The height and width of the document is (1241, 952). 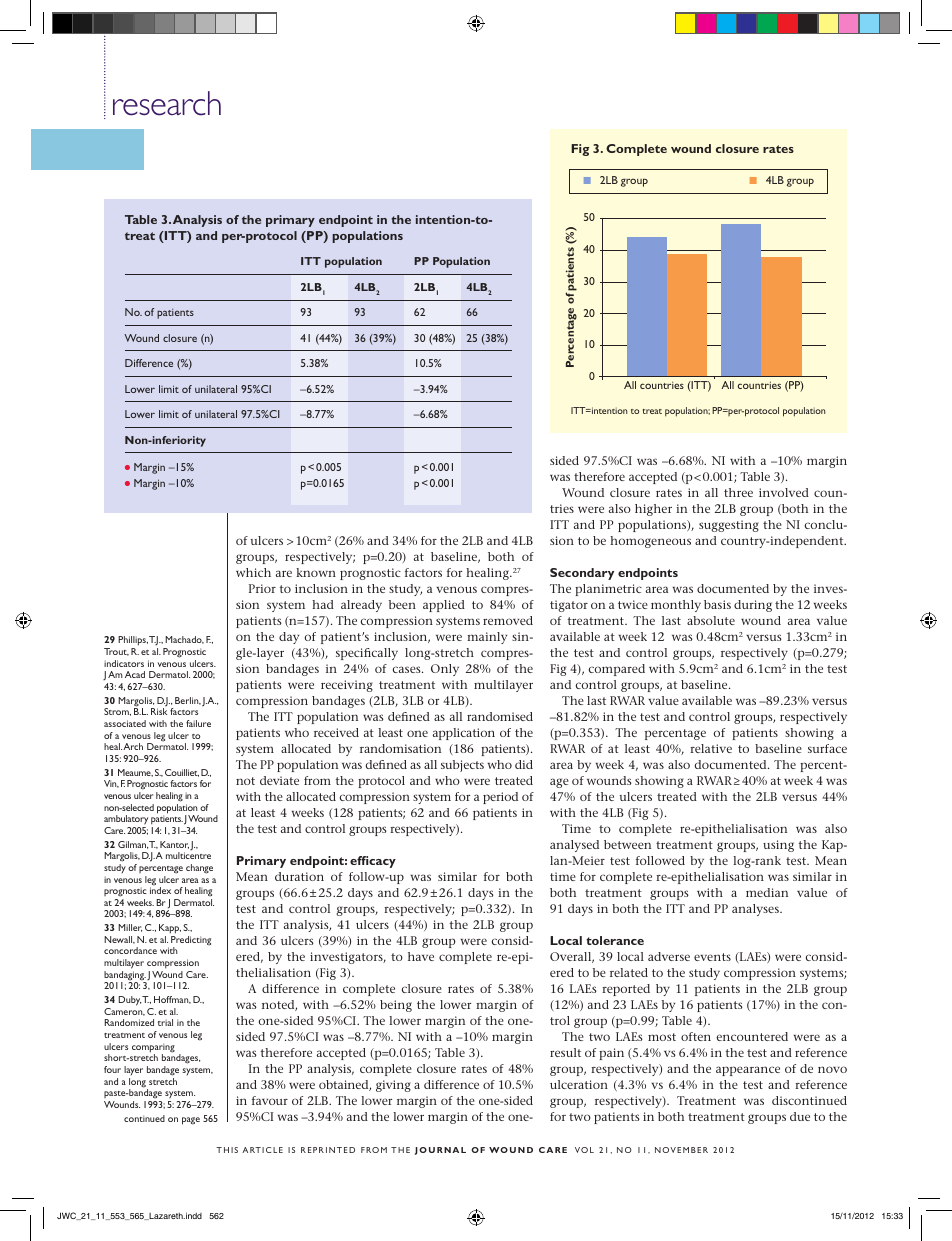 I want to click on Secondary, so click(x=582, y=574).
